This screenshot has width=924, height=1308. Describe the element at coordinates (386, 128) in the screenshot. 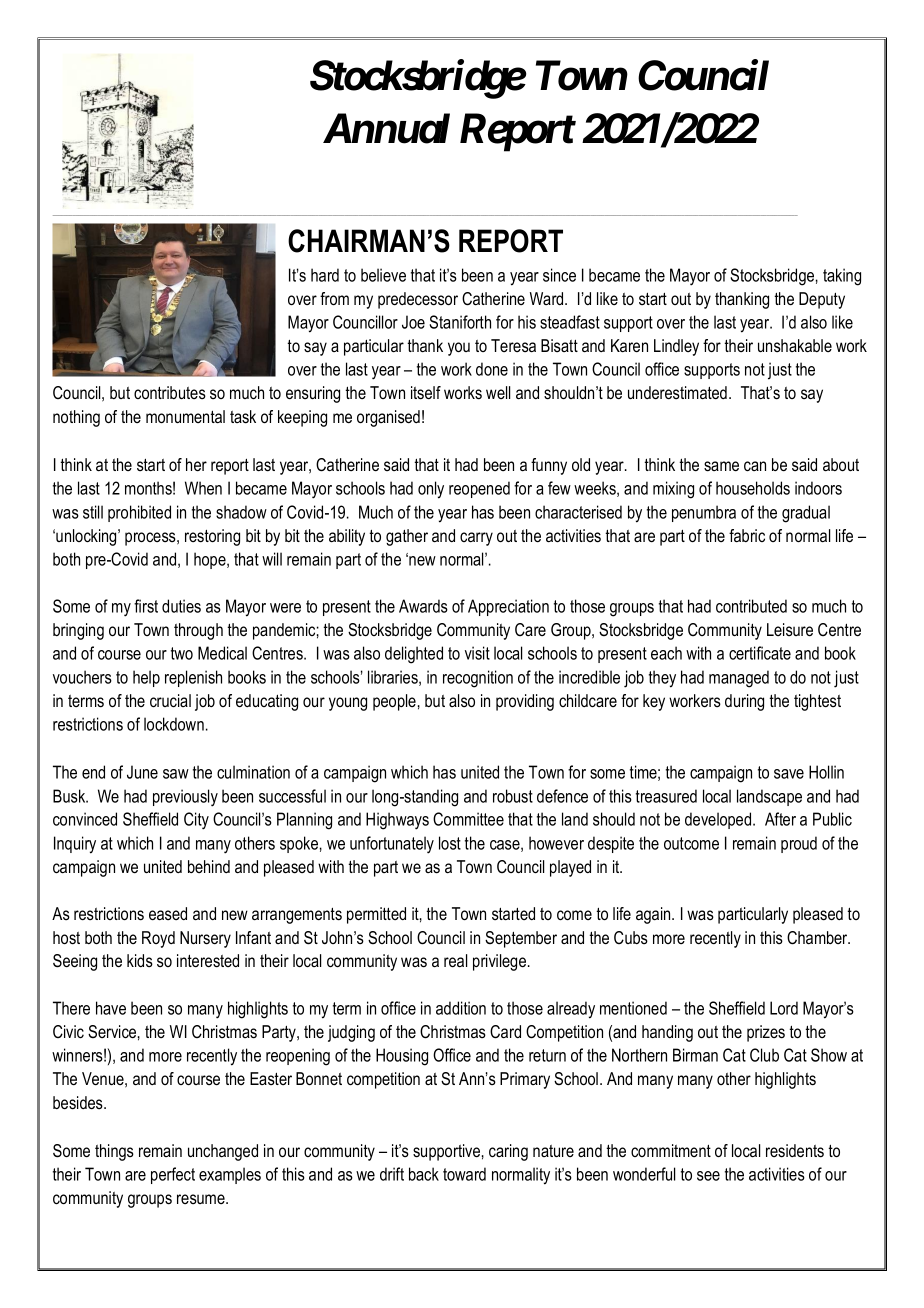

I see `Annual` at that location.
